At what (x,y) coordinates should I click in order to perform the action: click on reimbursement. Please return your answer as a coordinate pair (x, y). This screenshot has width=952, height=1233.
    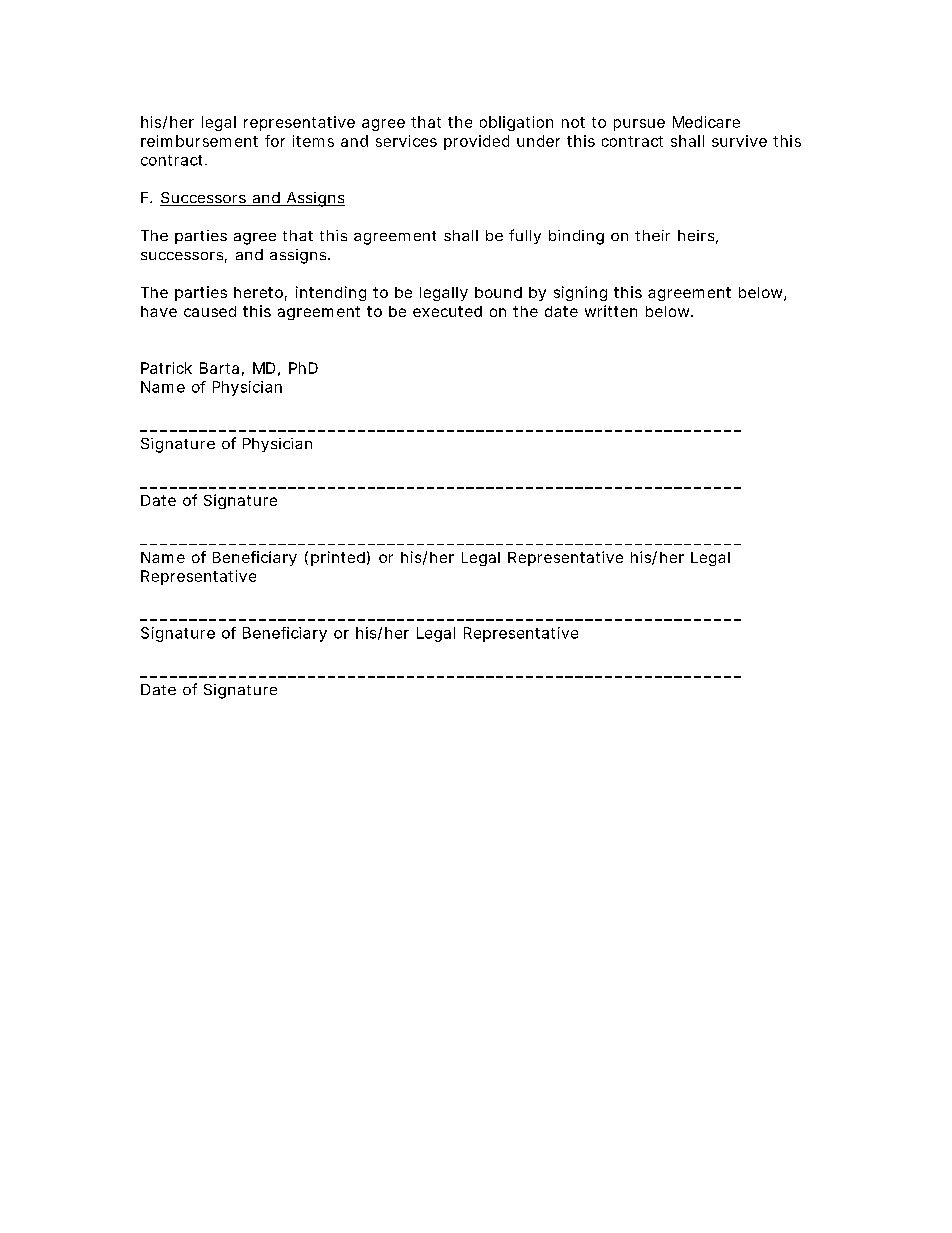
    Looking at the image, I should click on (199, 141).
